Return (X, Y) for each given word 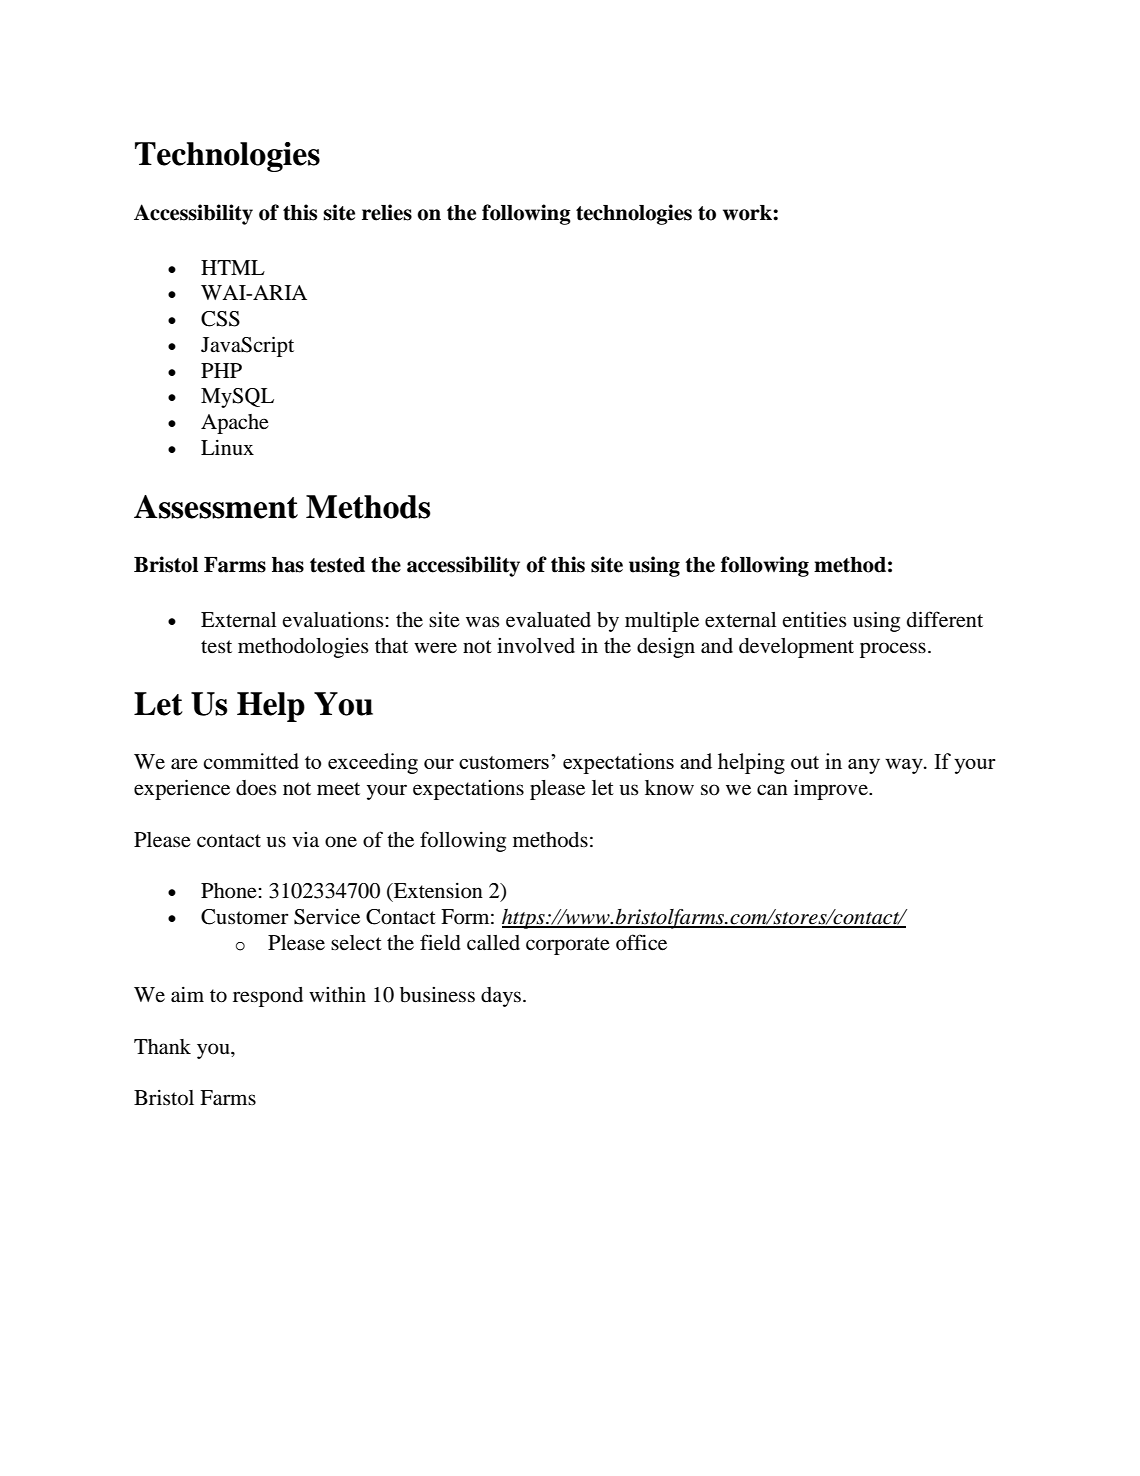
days (502, 997)
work (748, 213)
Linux (227, 448)
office (641, 942)
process (893, 650)
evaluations (333, 619)
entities (814, 619)
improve (832, 790)
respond (268, 997)
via (305, 839)
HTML (233, 267)
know (669, 788)
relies (387, 212)
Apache (235, 424)
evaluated (548, 620)
